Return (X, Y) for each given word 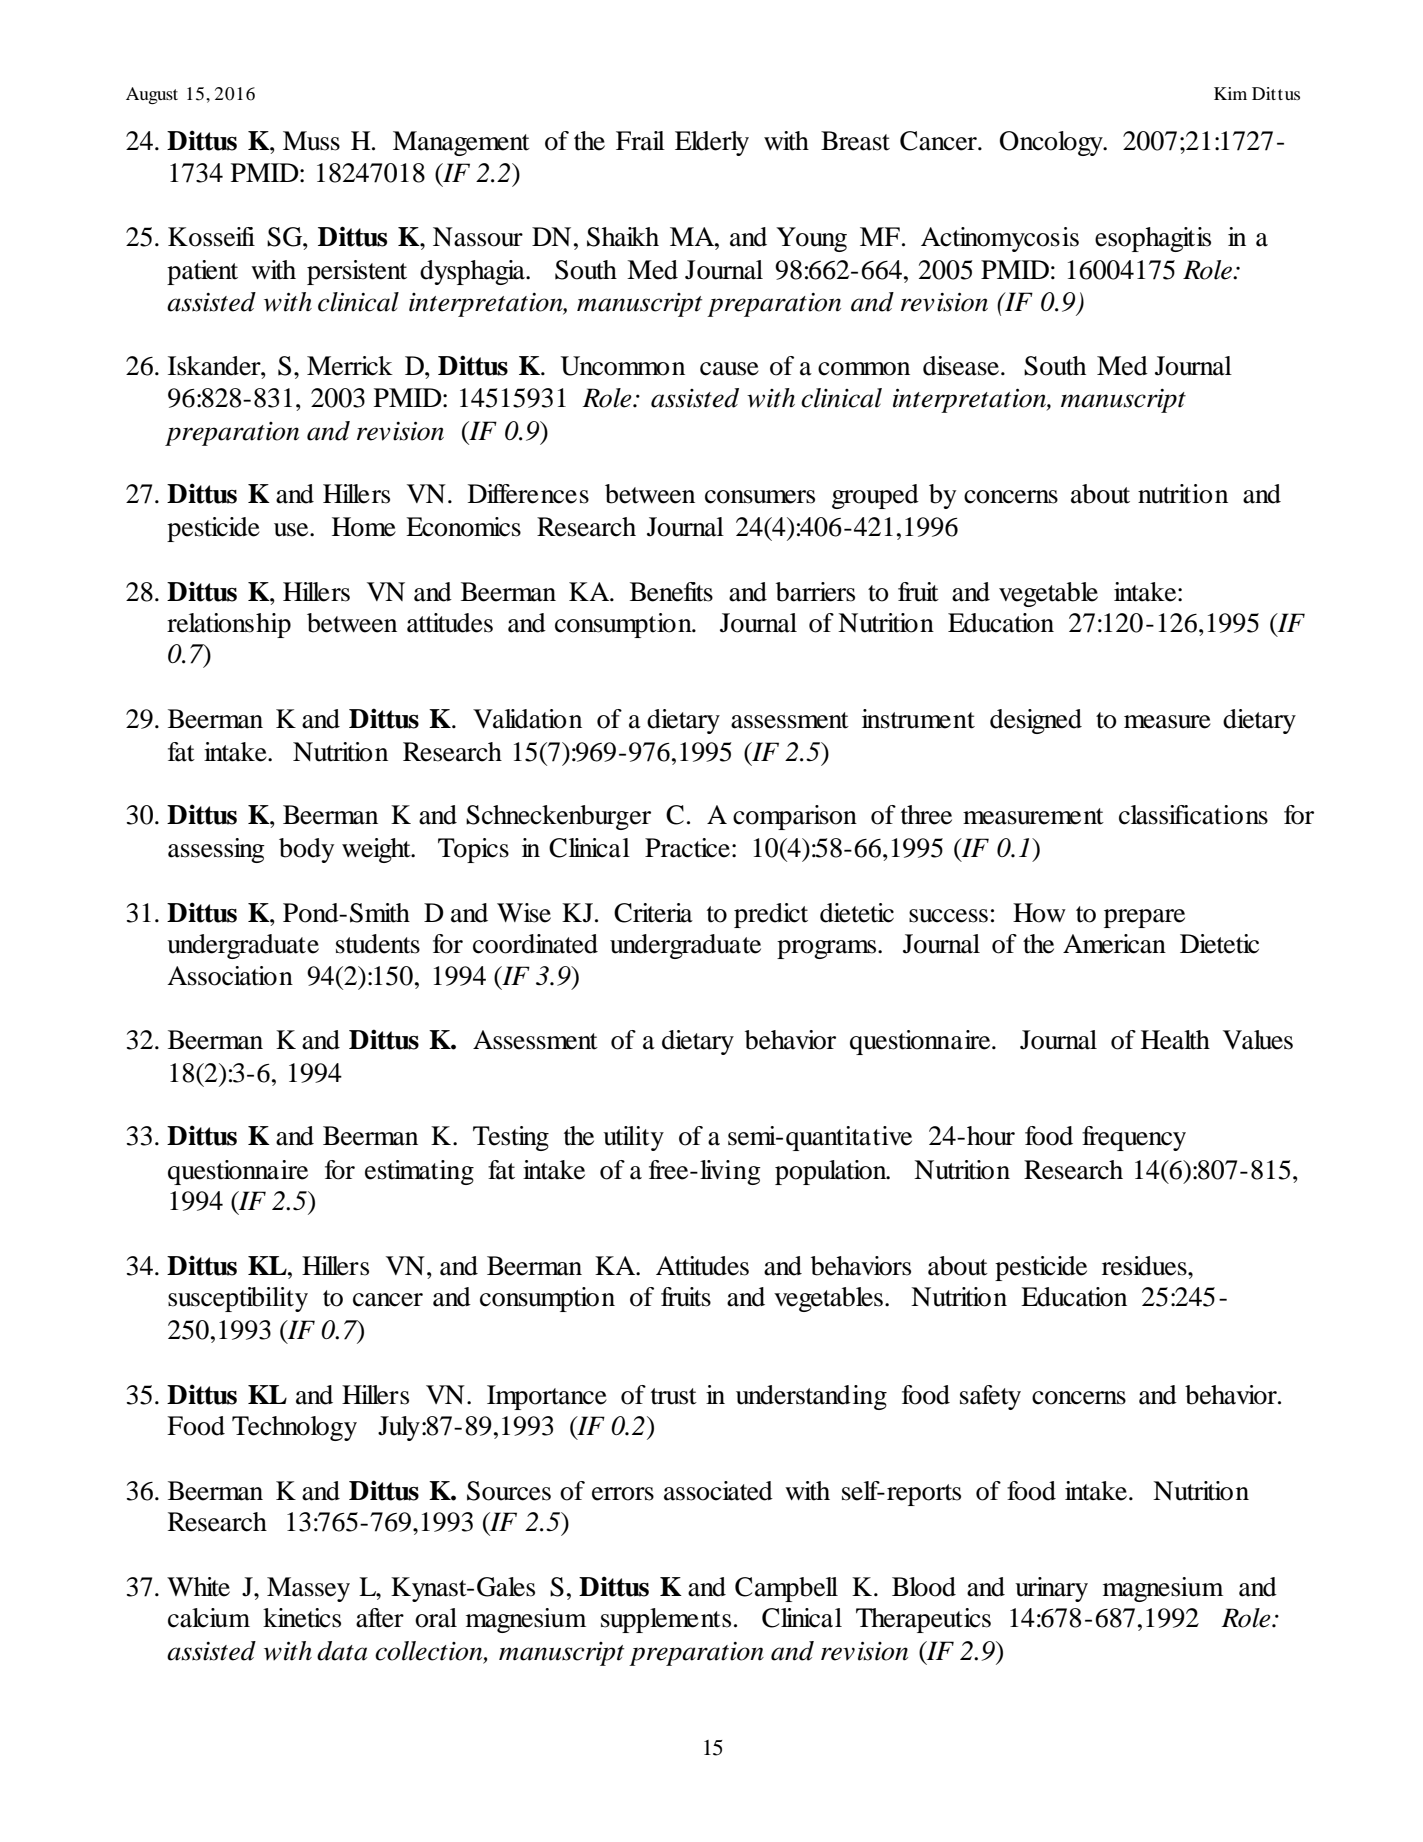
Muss (311, 141)
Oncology (1052, 143)
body (306, 850)
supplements (666, 1620)
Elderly (712, 143)
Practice (687, 848)
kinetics (302, 1618)
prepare (1144, 918)
